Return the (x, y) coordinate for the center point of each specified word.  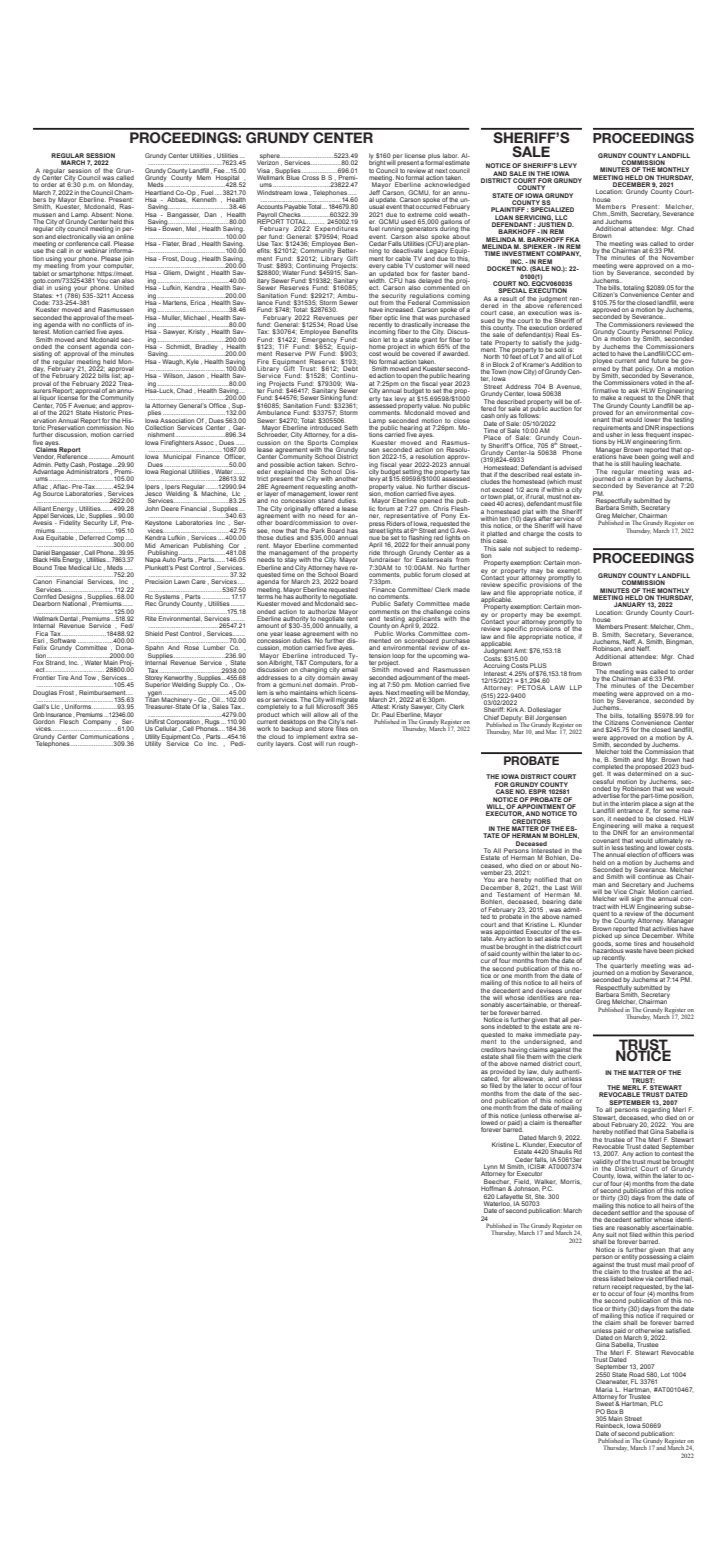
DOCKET (501, 268)
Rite (151, 618)
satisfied (678, 1330)
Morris (570, 1181)
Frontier (44, 677)
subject (535, 549)
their (426, 545)
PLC (656, 1403)
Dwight (195, 273)
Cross (310, 177)
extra (338, 737)
